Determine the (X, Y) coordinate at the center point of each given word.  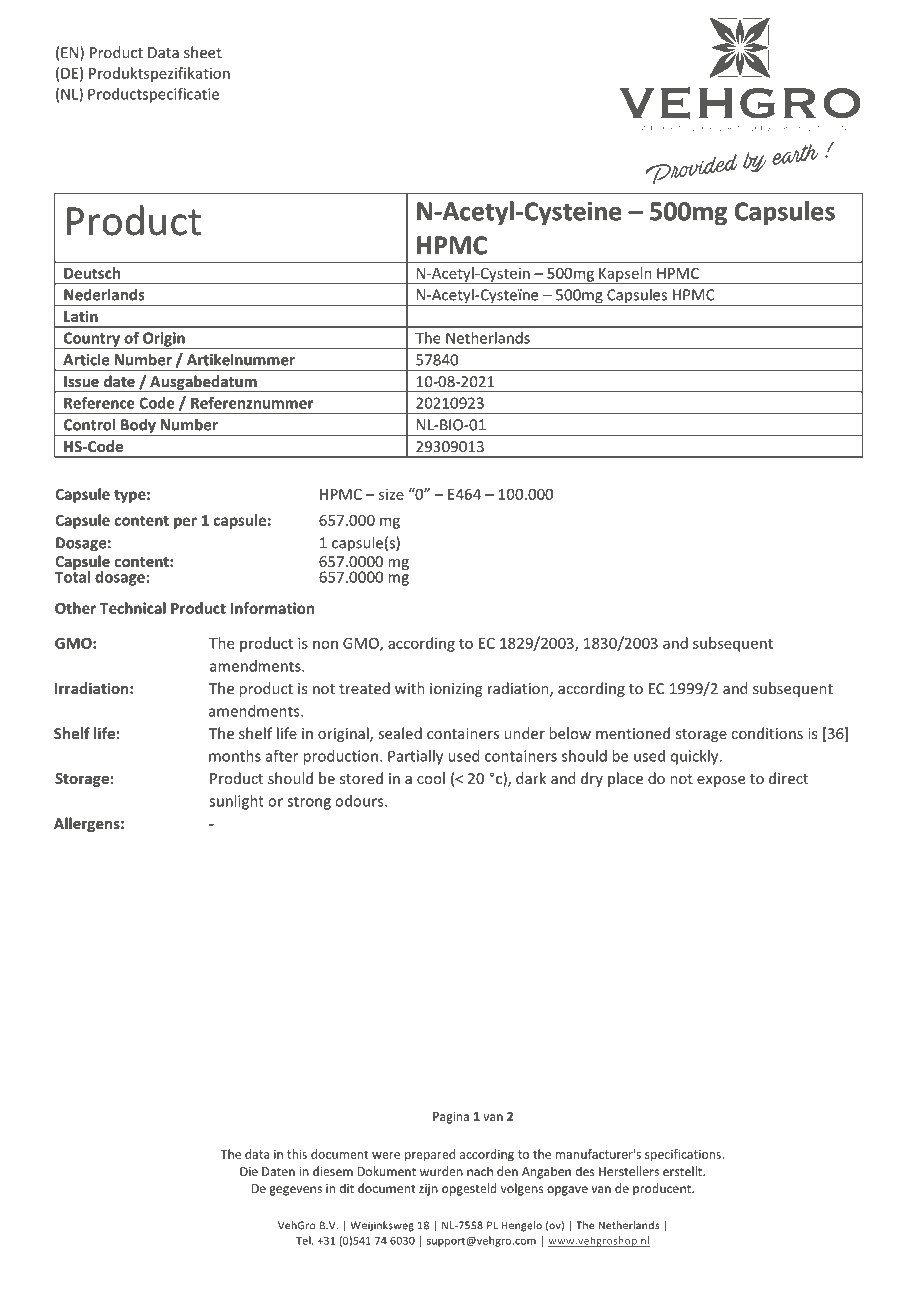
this (297, 1154)
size (391, 494)
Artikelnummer (241, 359)
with (410, 688)
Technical (133, 608)
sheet (203, 52)
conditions (767, 733)
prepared (430, 1155)
